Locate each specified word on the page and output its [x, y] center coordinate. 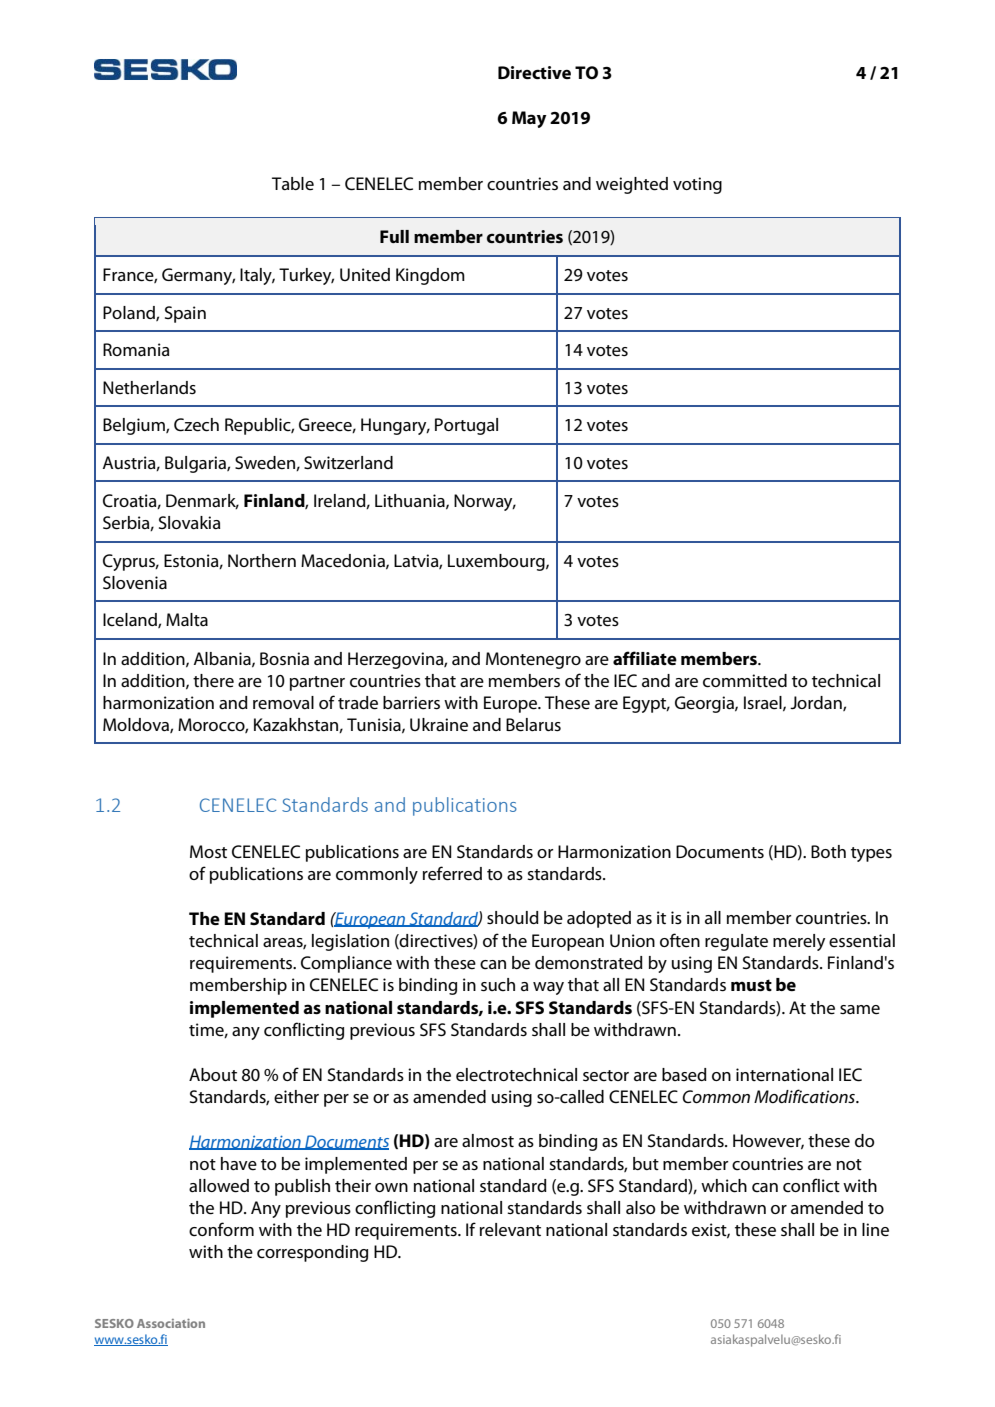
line [875, 1230]
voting [697, 185]
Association [171, 1323]
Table [293, 184]
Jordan [817, 703]
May [529, 119]
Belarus [533, 725]
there [213, 681]
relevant [510, 1230]
